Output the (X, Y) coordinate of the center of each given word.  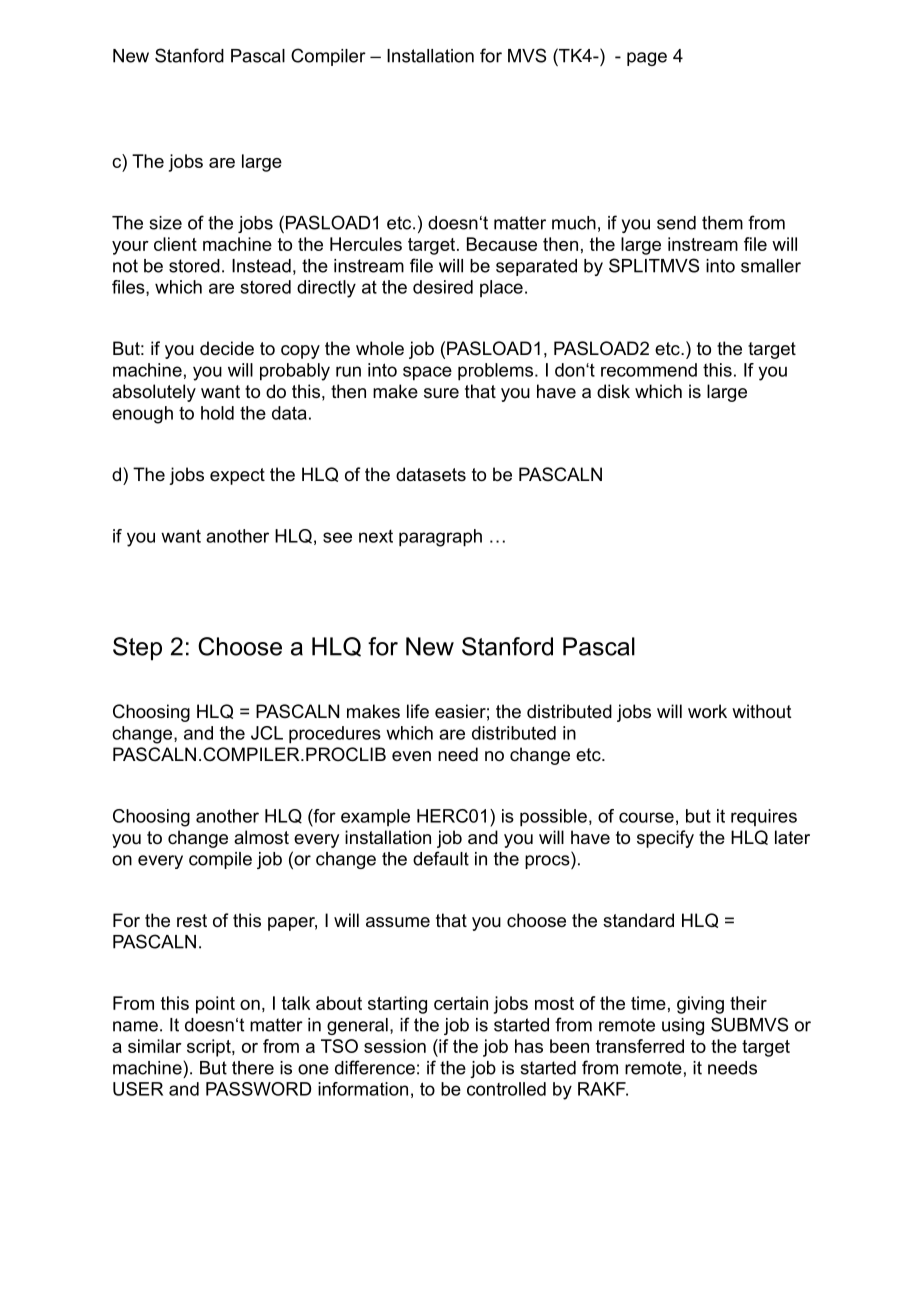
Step (137, 648)
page (647, 59)
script (210, 1048)
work (707, 711)
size (165, 223)
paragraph (440, 538)
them (722, 223)
